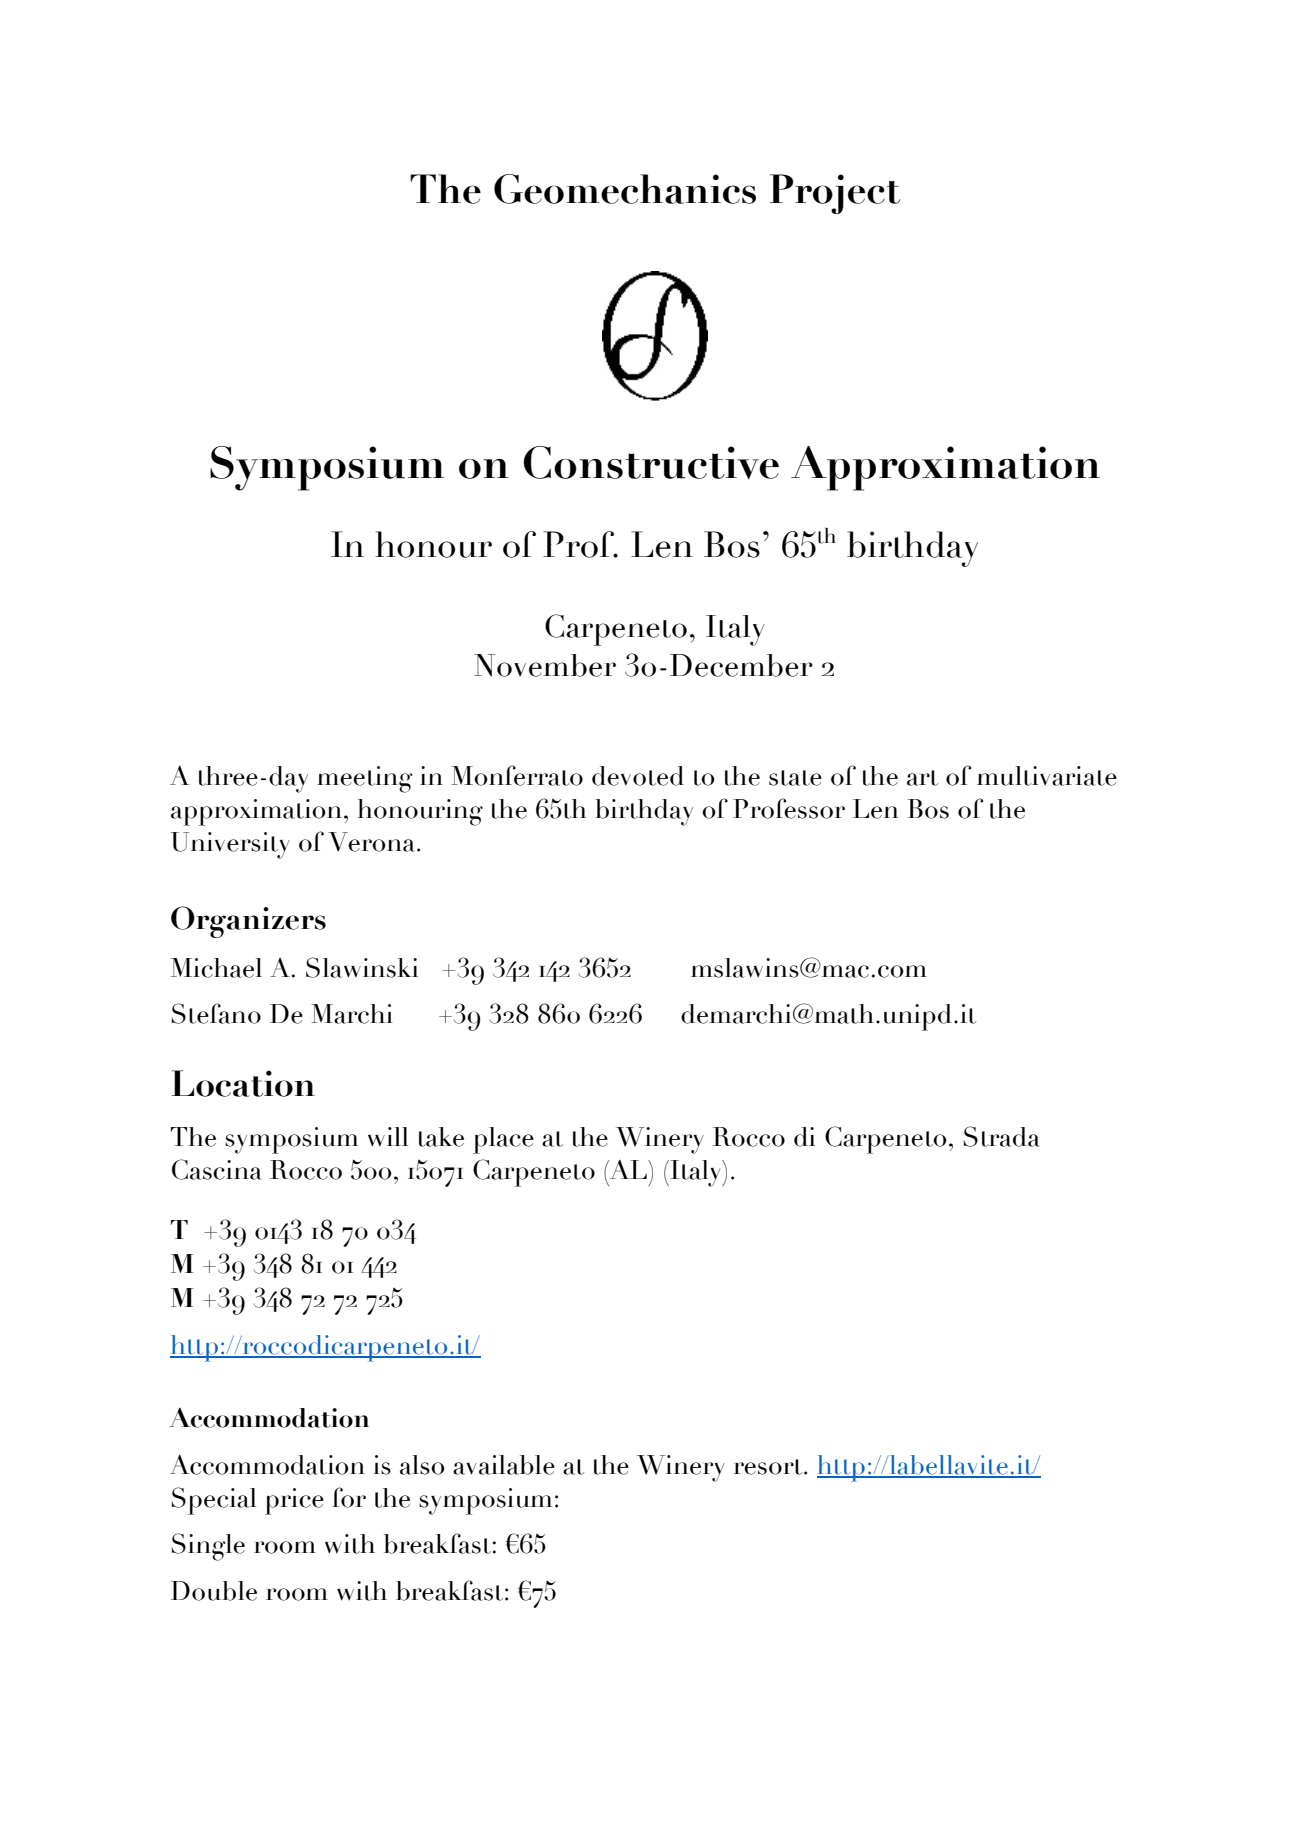 The image size is (1306, 1847). Describe the element at coordinates (216, 1013) in the screenshot. I see `Stefano` at that location.
